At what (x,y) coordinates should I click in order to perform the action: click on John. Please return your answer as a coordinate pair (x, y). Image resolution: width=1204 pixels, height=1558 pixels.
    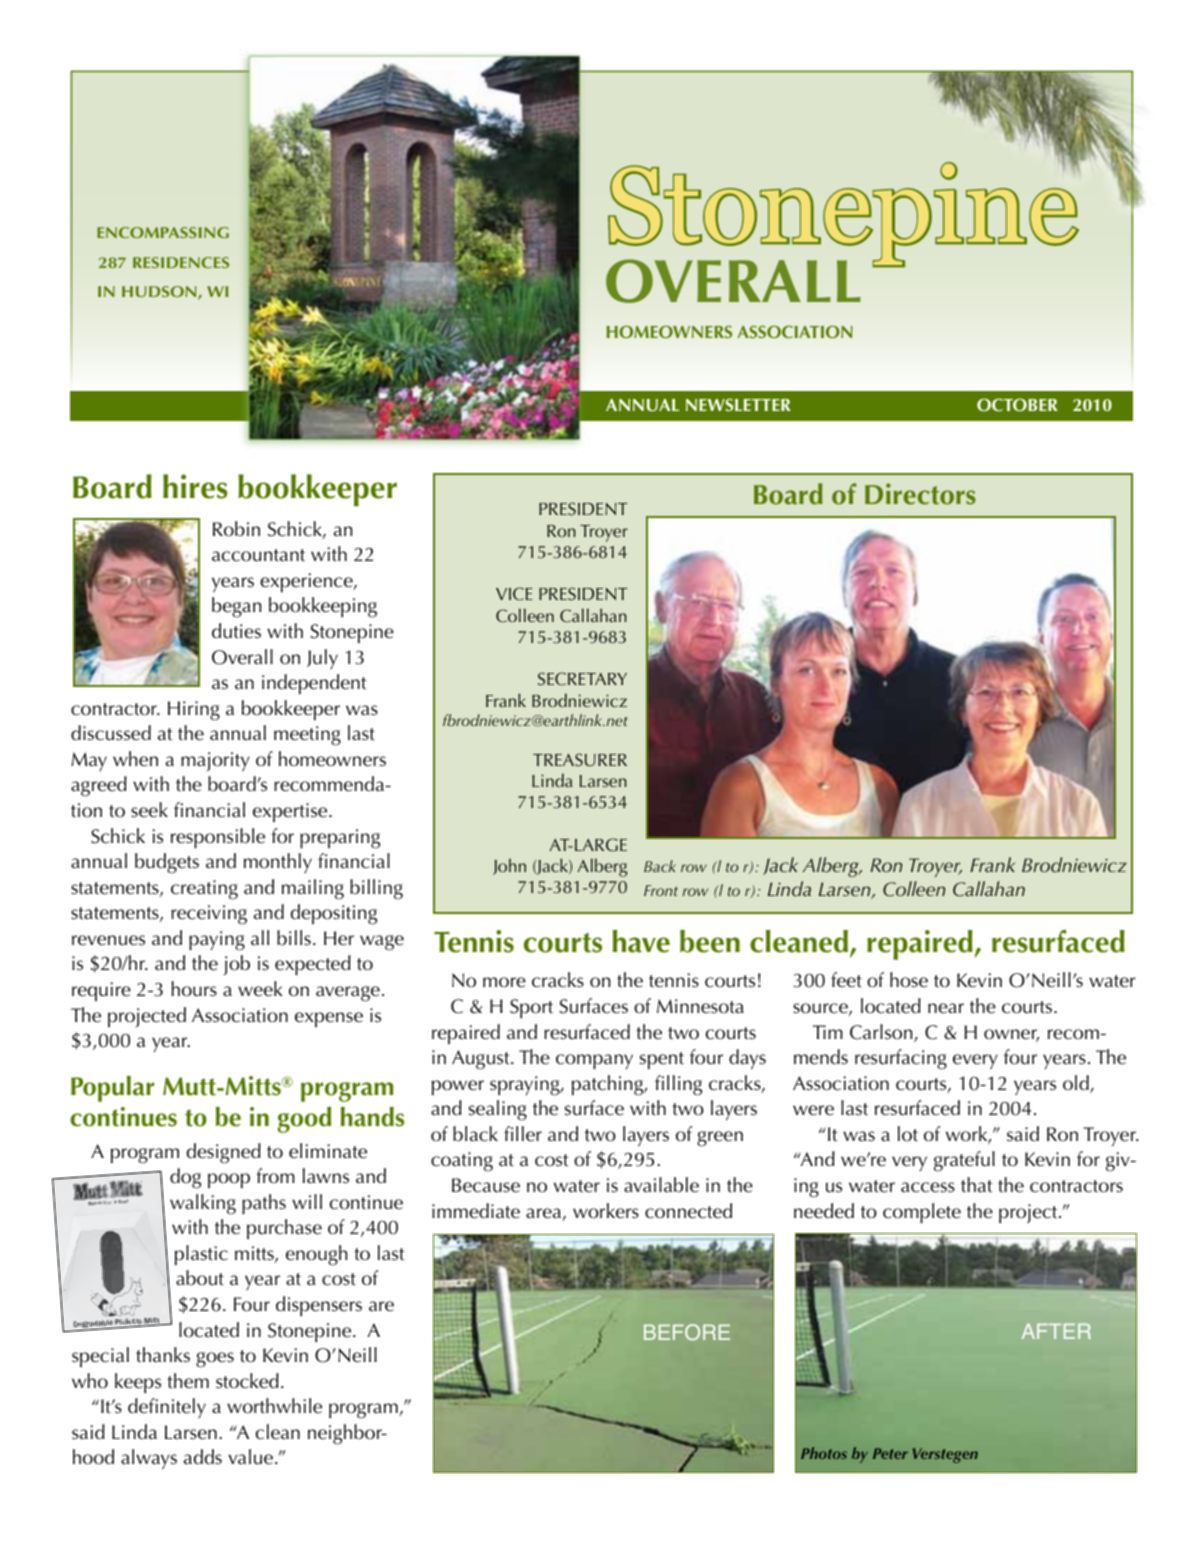
    Looking at the image, I should click on (509, 866).
